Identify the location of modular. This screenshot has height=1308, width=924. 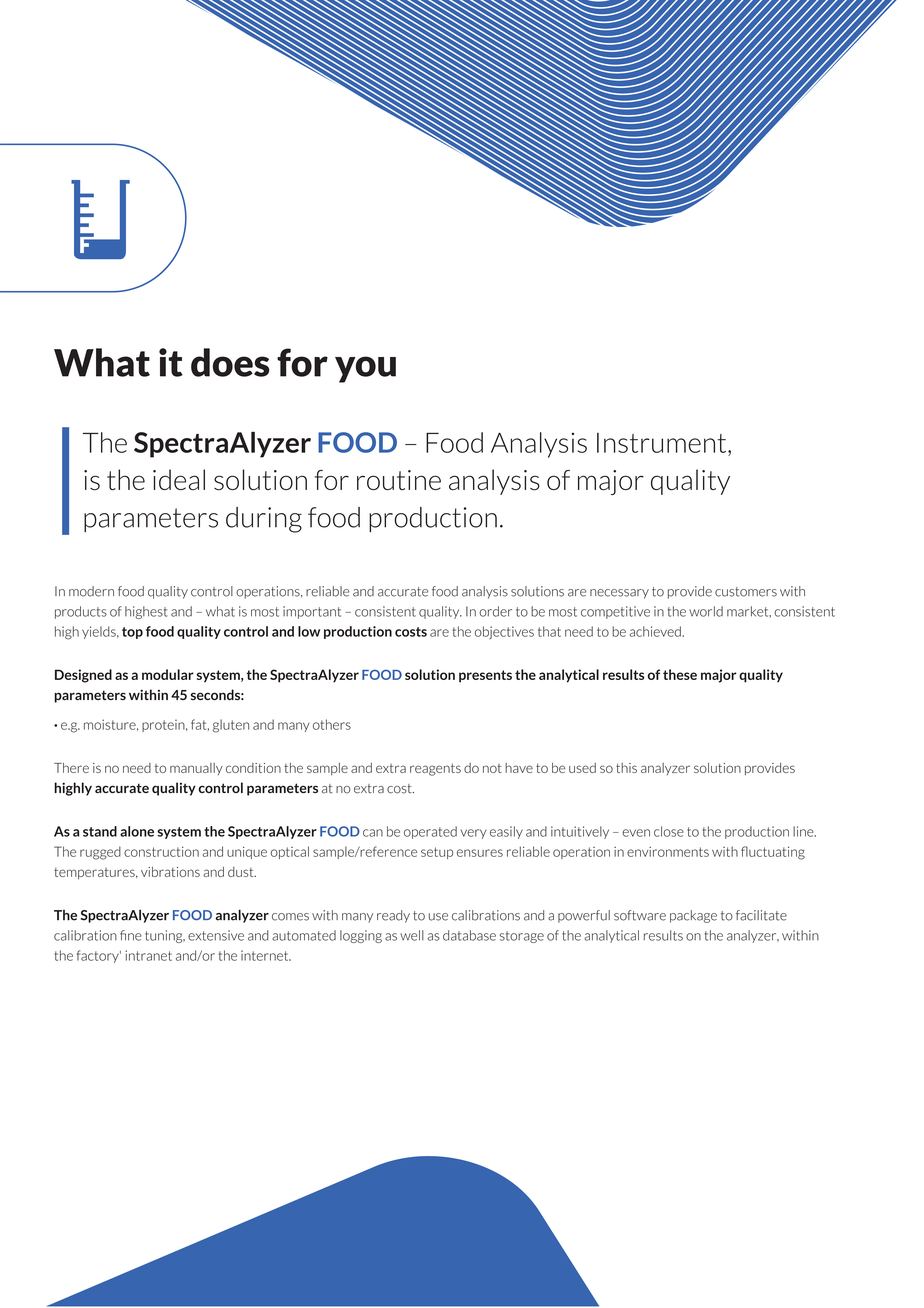
(168, 674).
